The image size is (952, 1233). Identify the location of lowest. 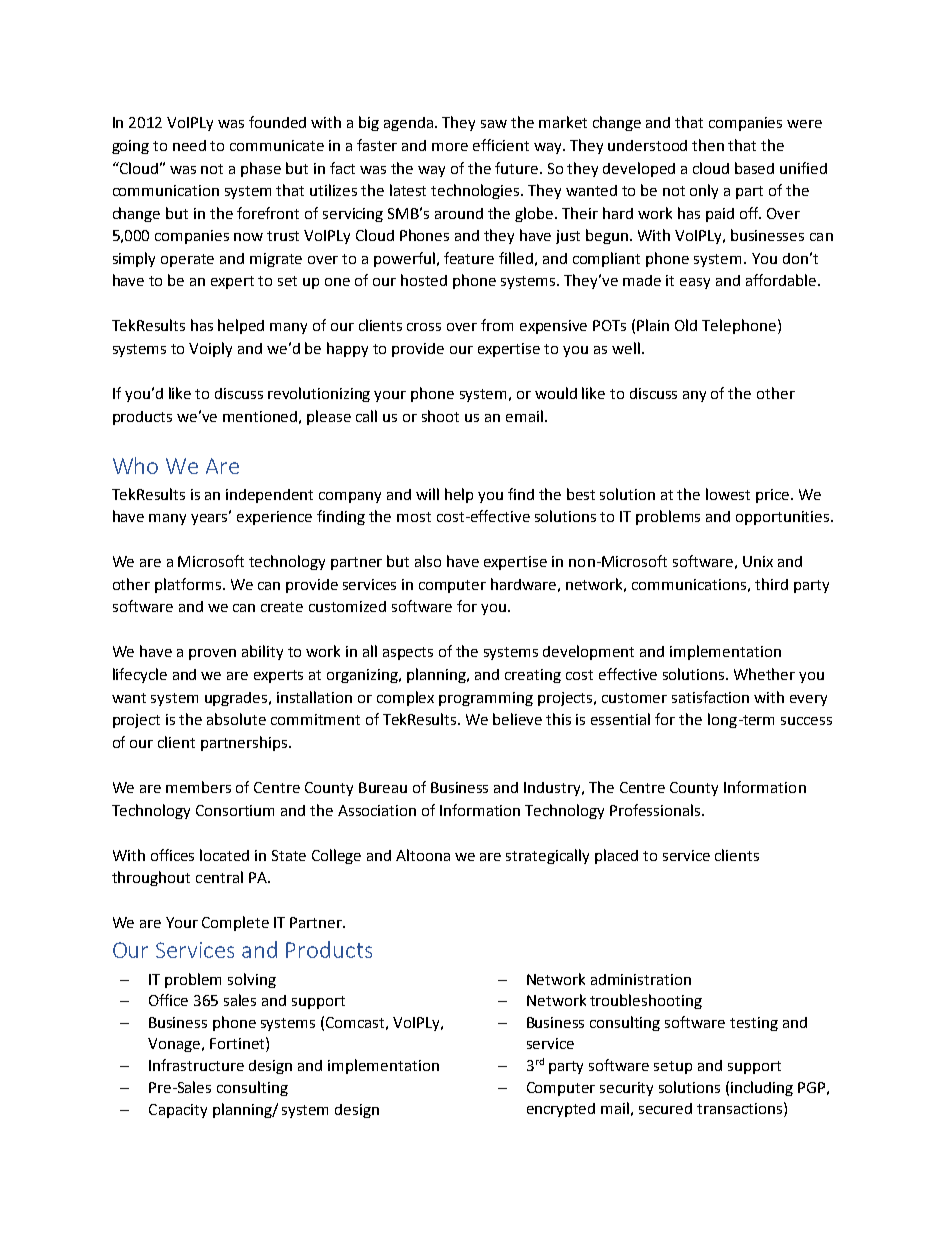
(728, 494).
